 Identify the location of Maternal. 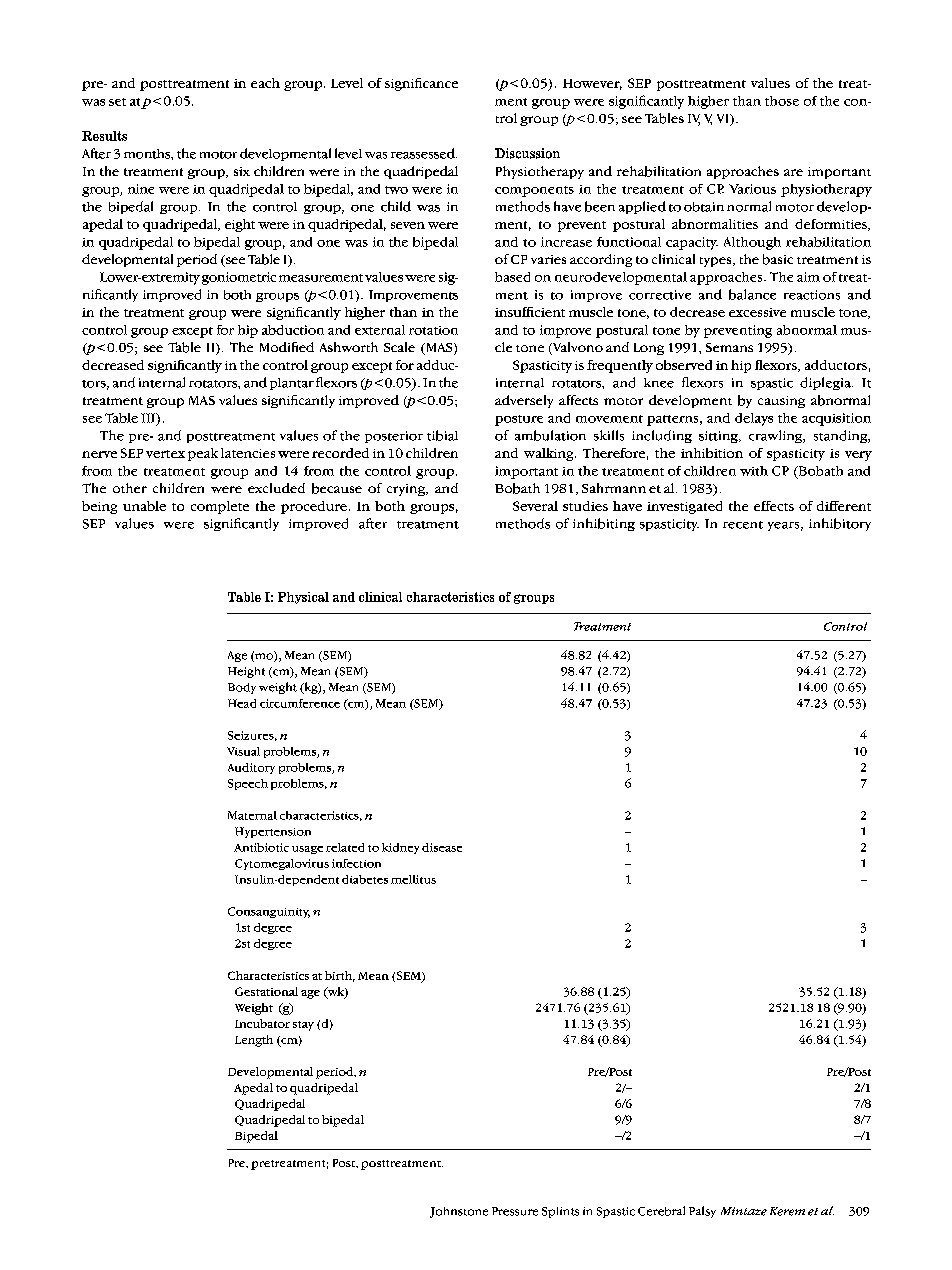
(252, 815).
